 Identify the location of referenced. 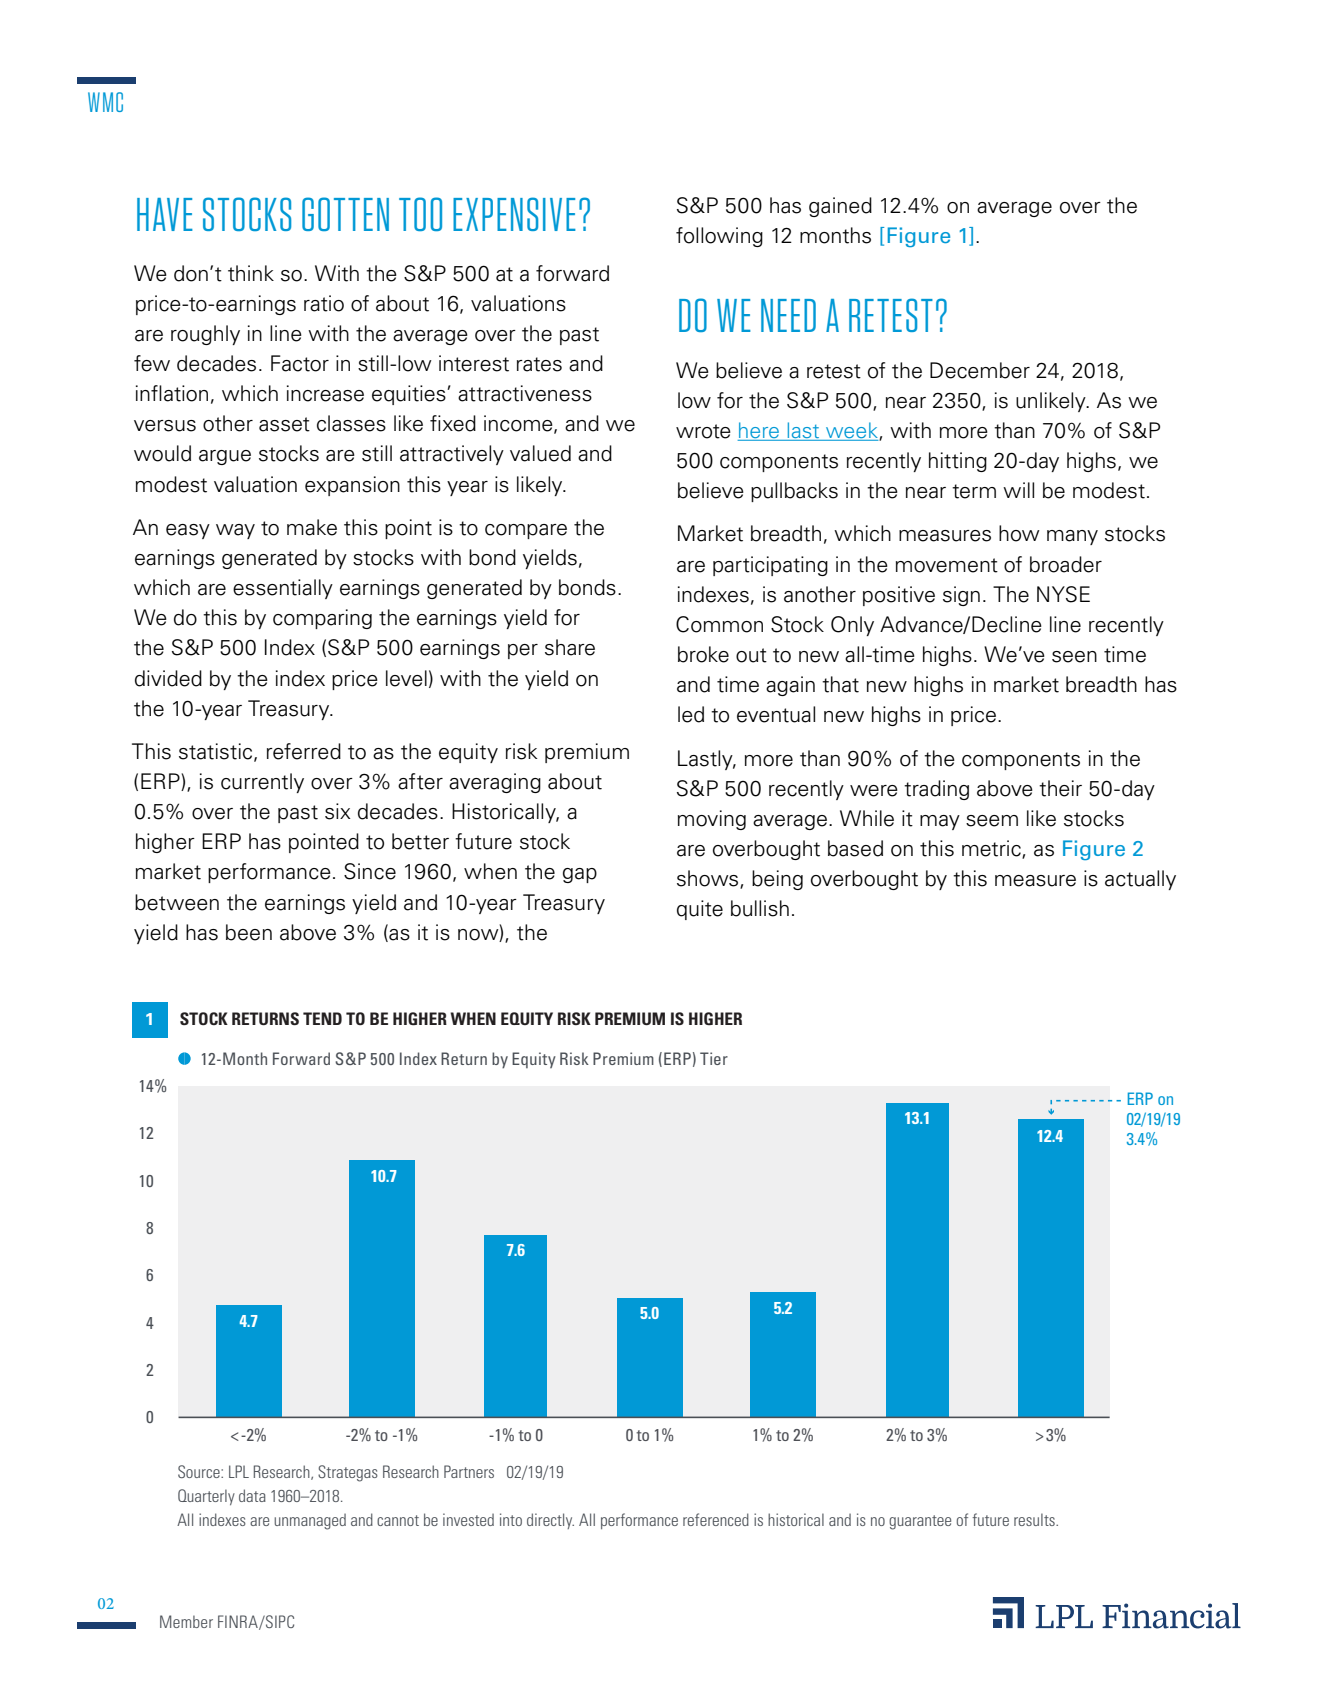
(716, 1519).
